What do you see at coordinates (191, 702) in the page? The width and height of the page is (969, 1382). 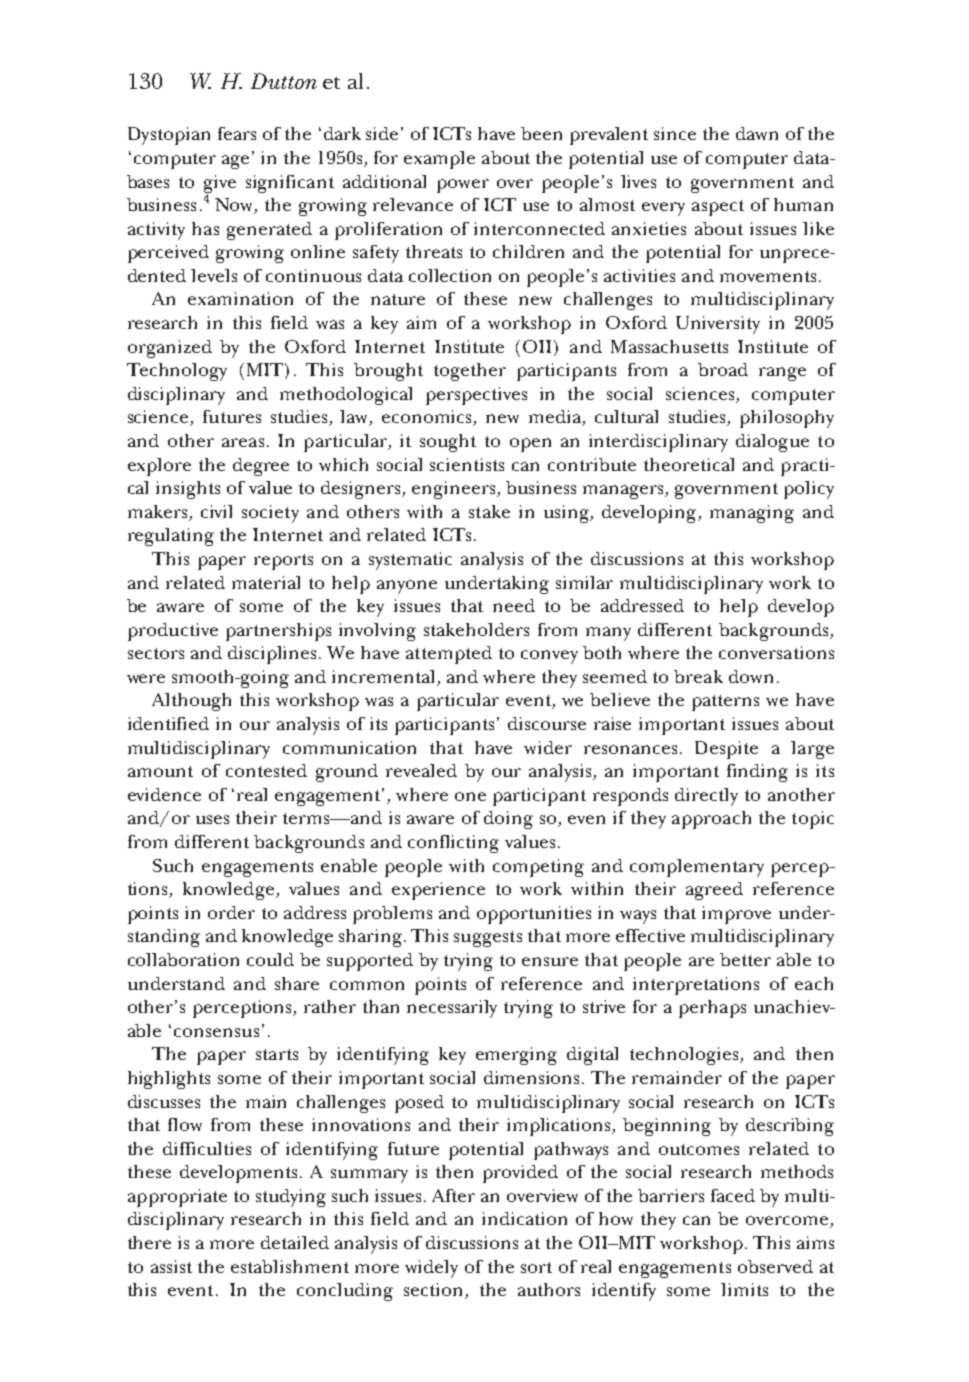 I see `Although` at bounding box center [191, 702].
